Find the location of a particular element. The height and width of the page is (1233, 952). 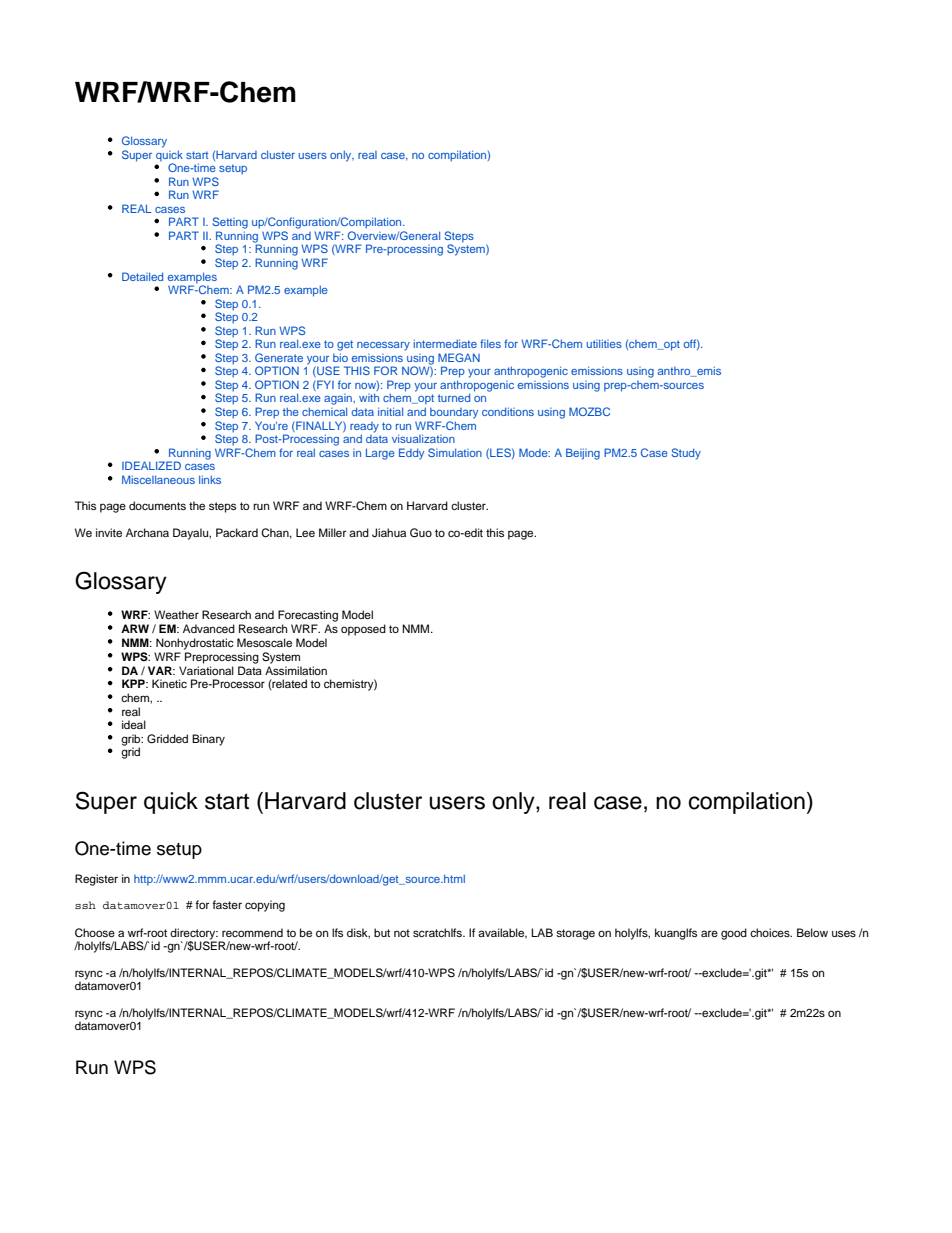

Miscellaneous is located at coordinates (158, 479).
